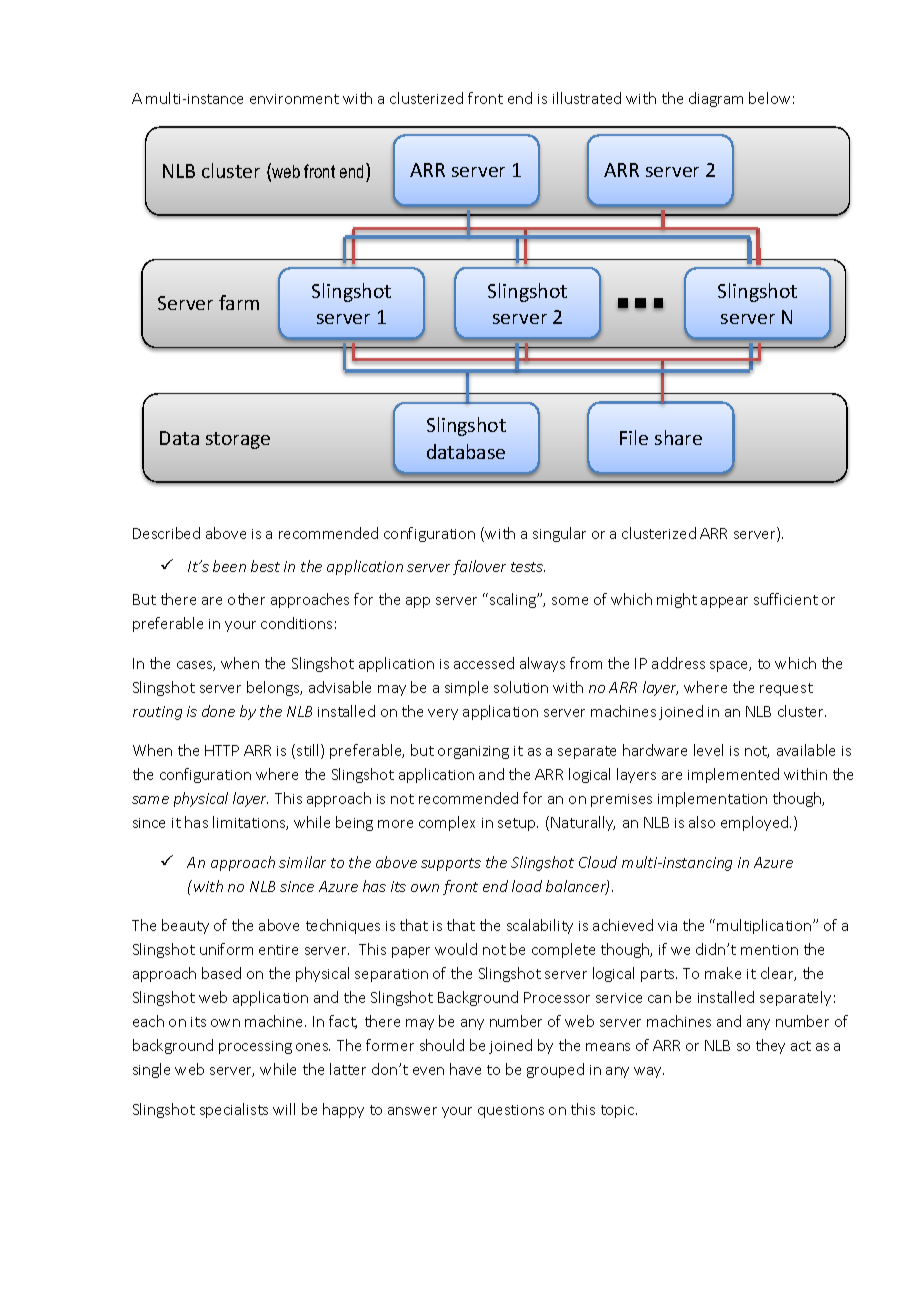  Describe the element at coordinates (514, 600) in the page. I see `scaling` at that location.
